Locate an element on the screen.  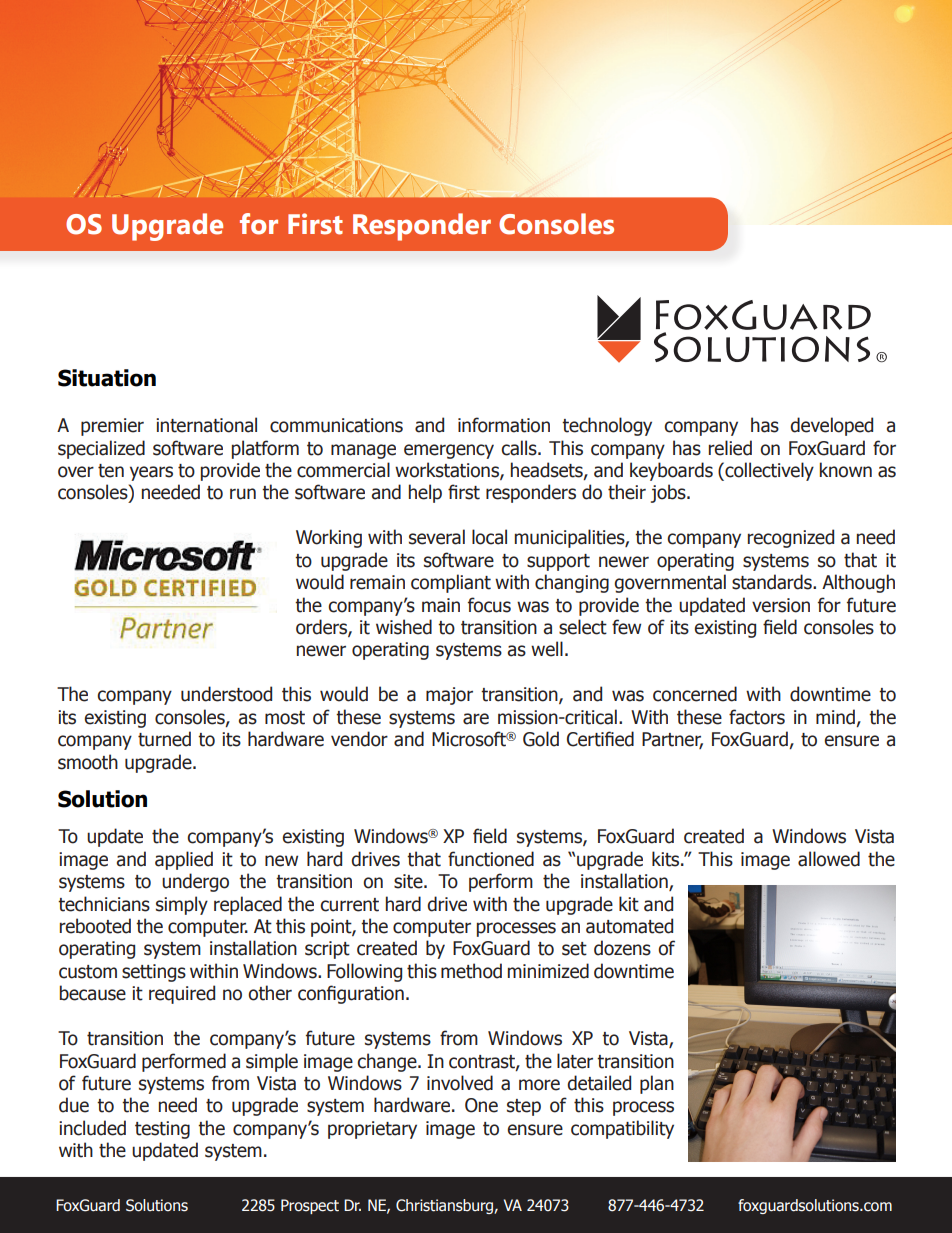
testing is located at coordinates (162, 1130).
